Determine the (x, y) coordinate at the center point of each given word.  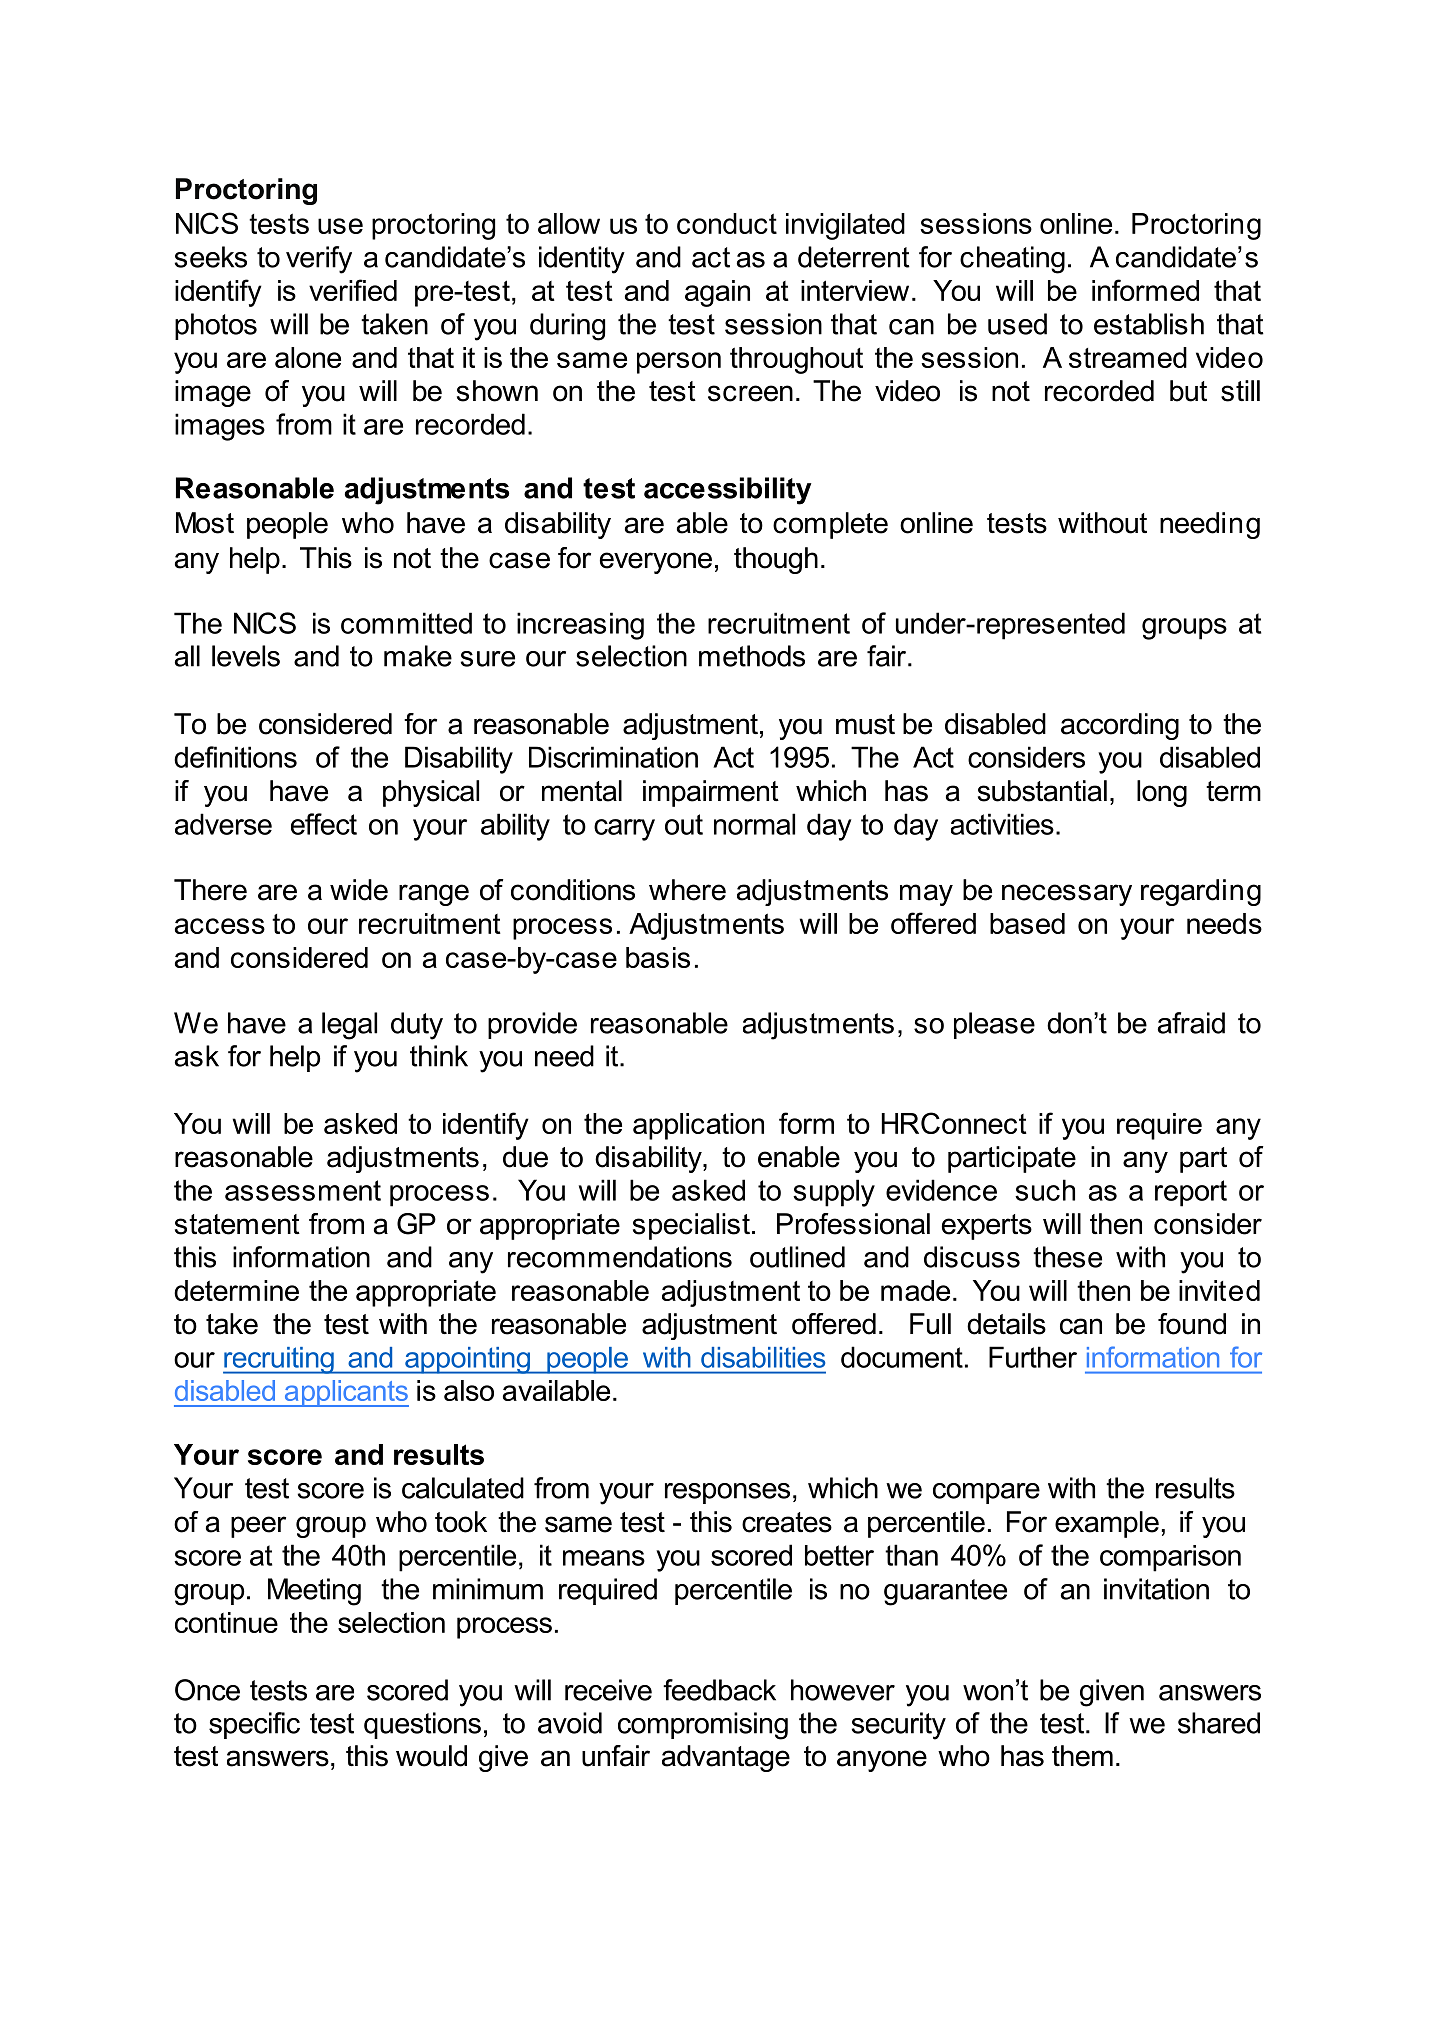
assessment (303, 1190)
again (717, 293)
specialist (691, 1226)
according (1120, 726)
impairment (711, 793)
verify (319, 260)
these (1067, 1257)
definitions (235, 757)
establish (1149, 324)
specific (254, 1725)
